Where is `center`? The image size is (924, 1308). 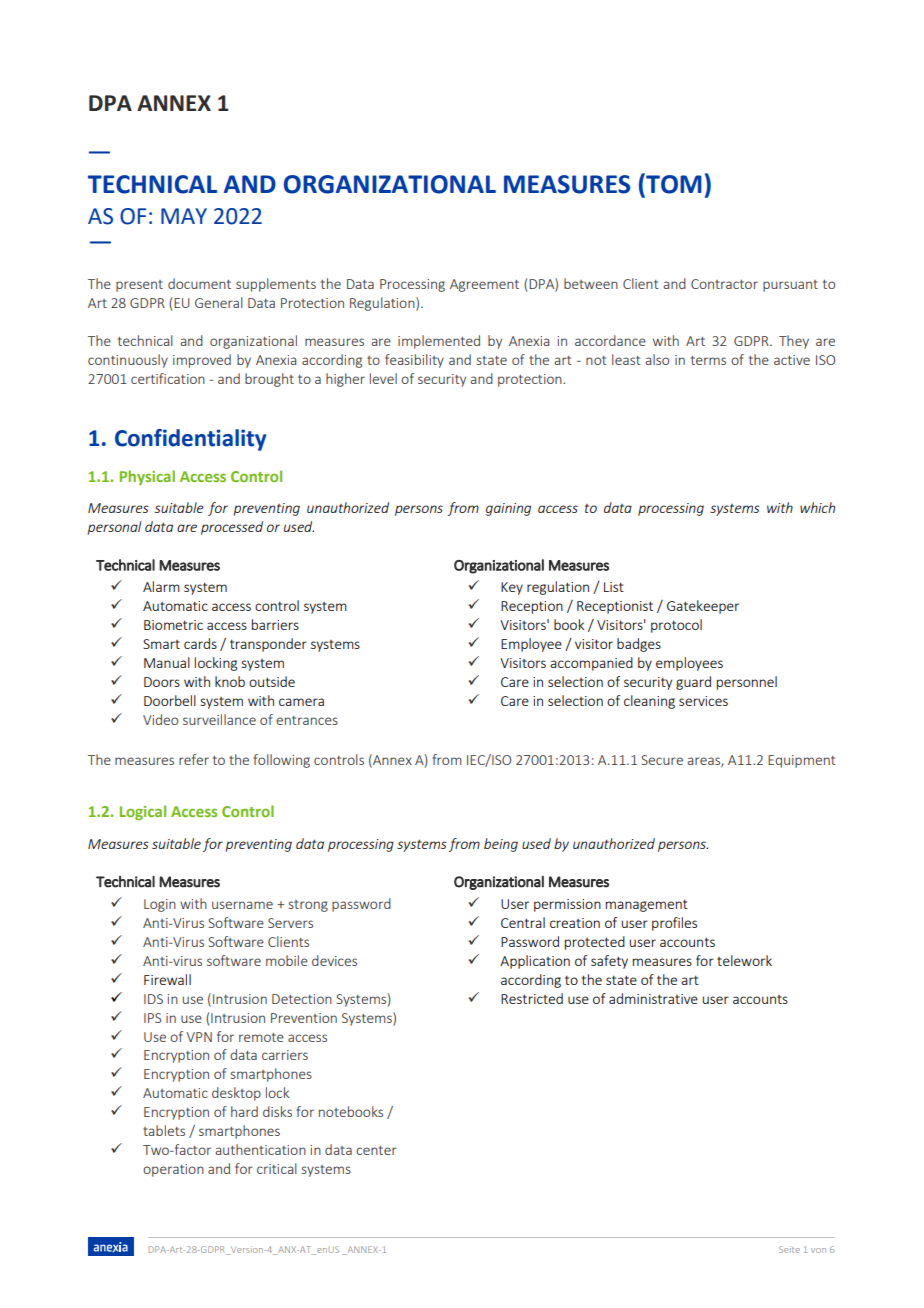
center is located at coordinates (376, 1150).
